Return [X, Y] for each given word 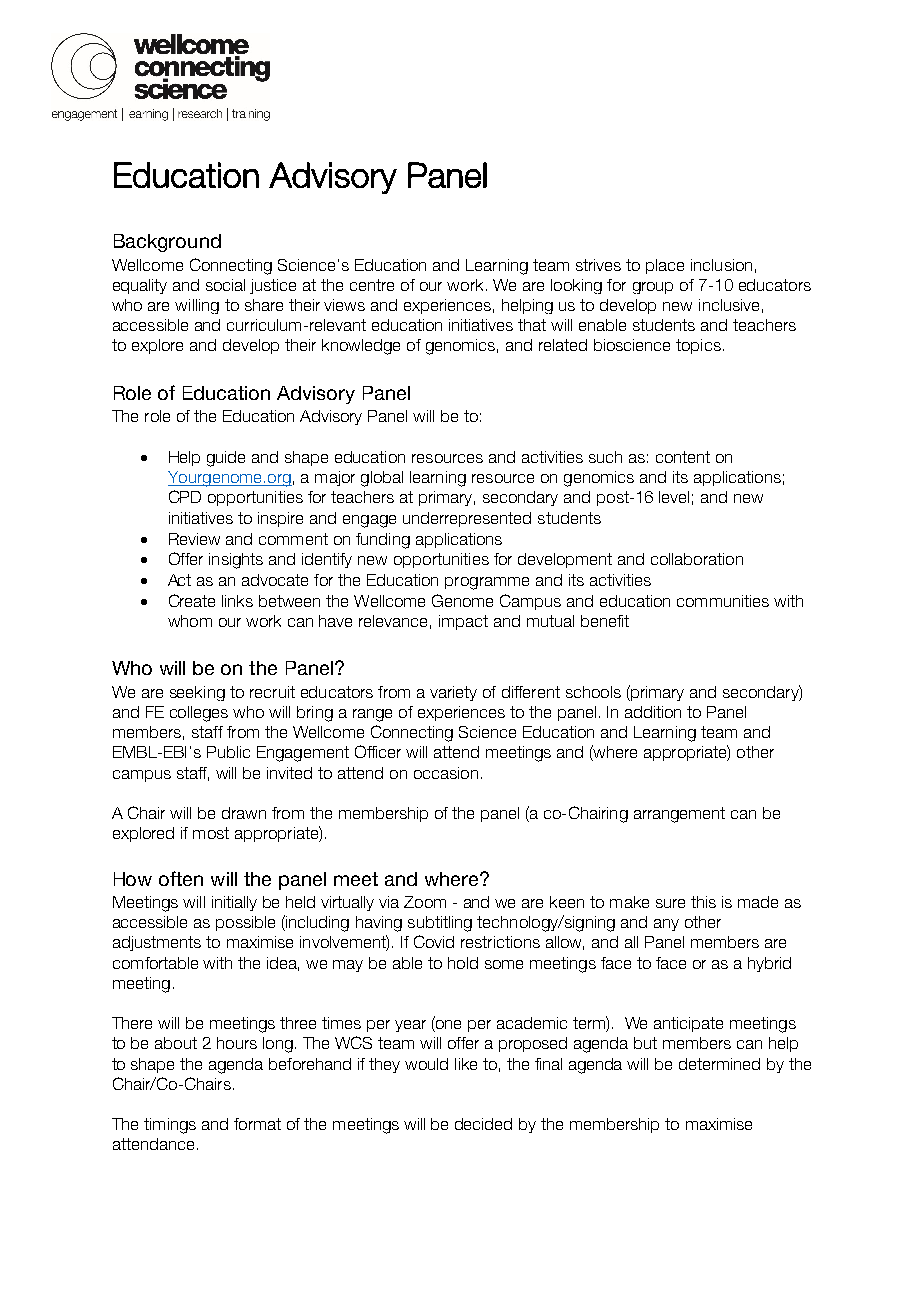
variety [453, 693]
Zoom [425, 902]
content [683, 457]
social [225, 285]
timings [170, 1126]
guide [226, 459]
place [665, 266]
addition [653, 712]
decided [483, 1124]
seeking [197, 693]
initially [234, 903]
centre [372, 285]
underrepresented [467, 519]
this [703, 902]
